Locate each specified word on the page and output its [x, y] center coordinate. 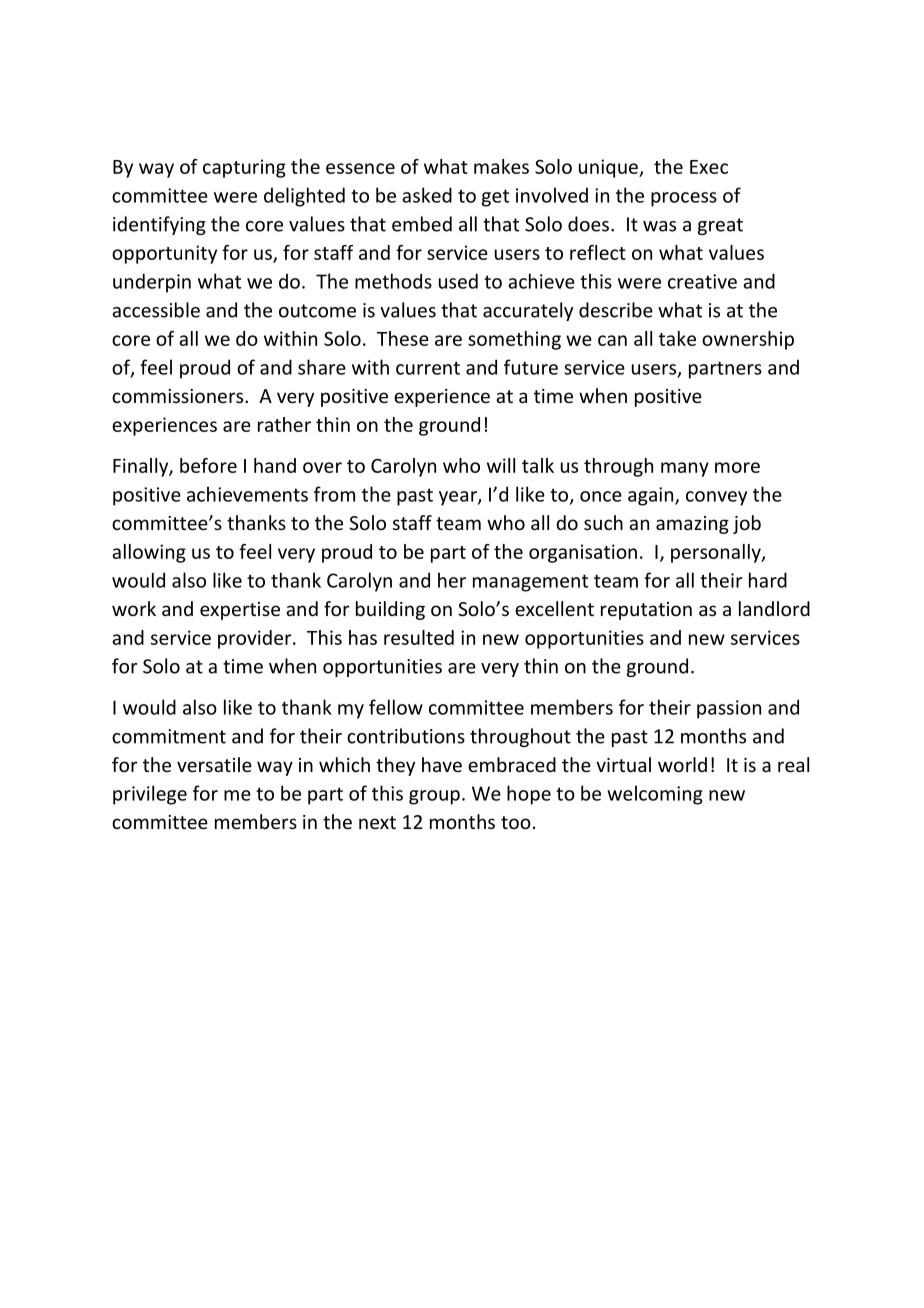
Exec [709, 167]
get [495, 198]
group [434, 797]
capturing [244, 168]
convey [716, 498]
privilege [150, 795]
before [208, 465]
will [501, 465]
